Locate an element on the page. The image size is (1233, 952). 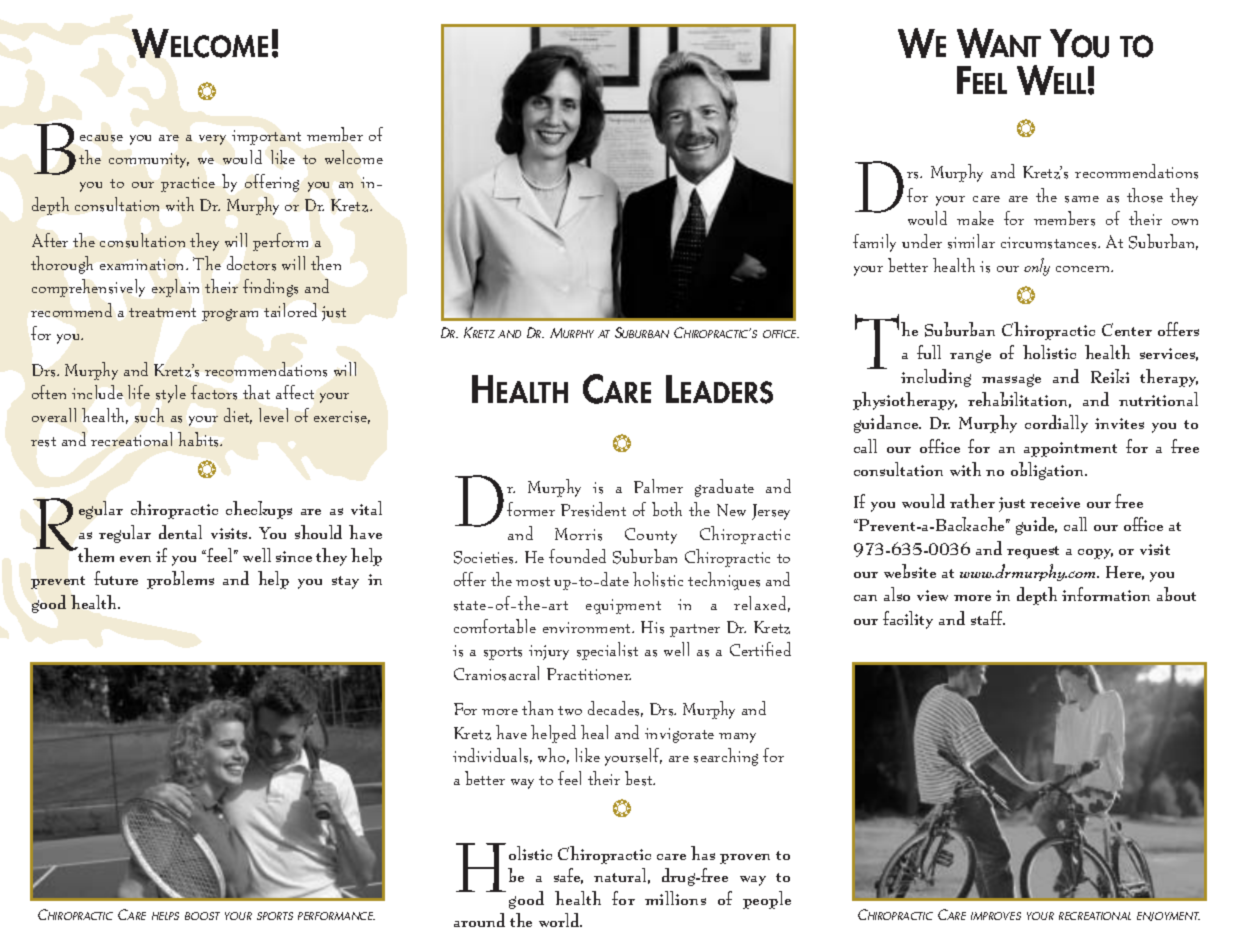
natural is located at coordinates (622, 876).
